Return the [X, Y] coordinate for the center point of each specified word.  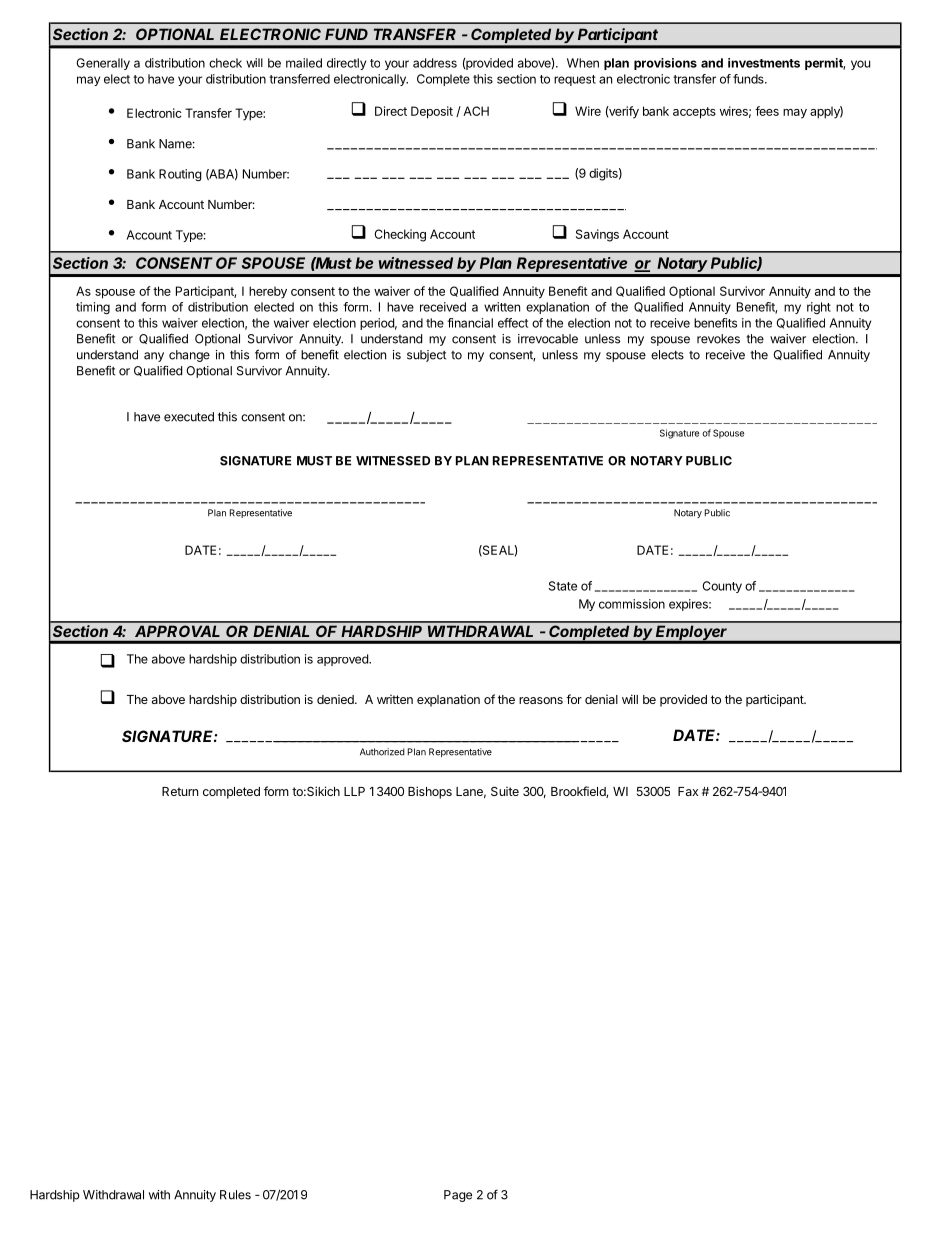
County [722, 587]
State [563, 586]
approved [343, 660]
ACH [476, 111]
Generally [103, 64]
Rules [235, 1195]
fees [767, 111]
